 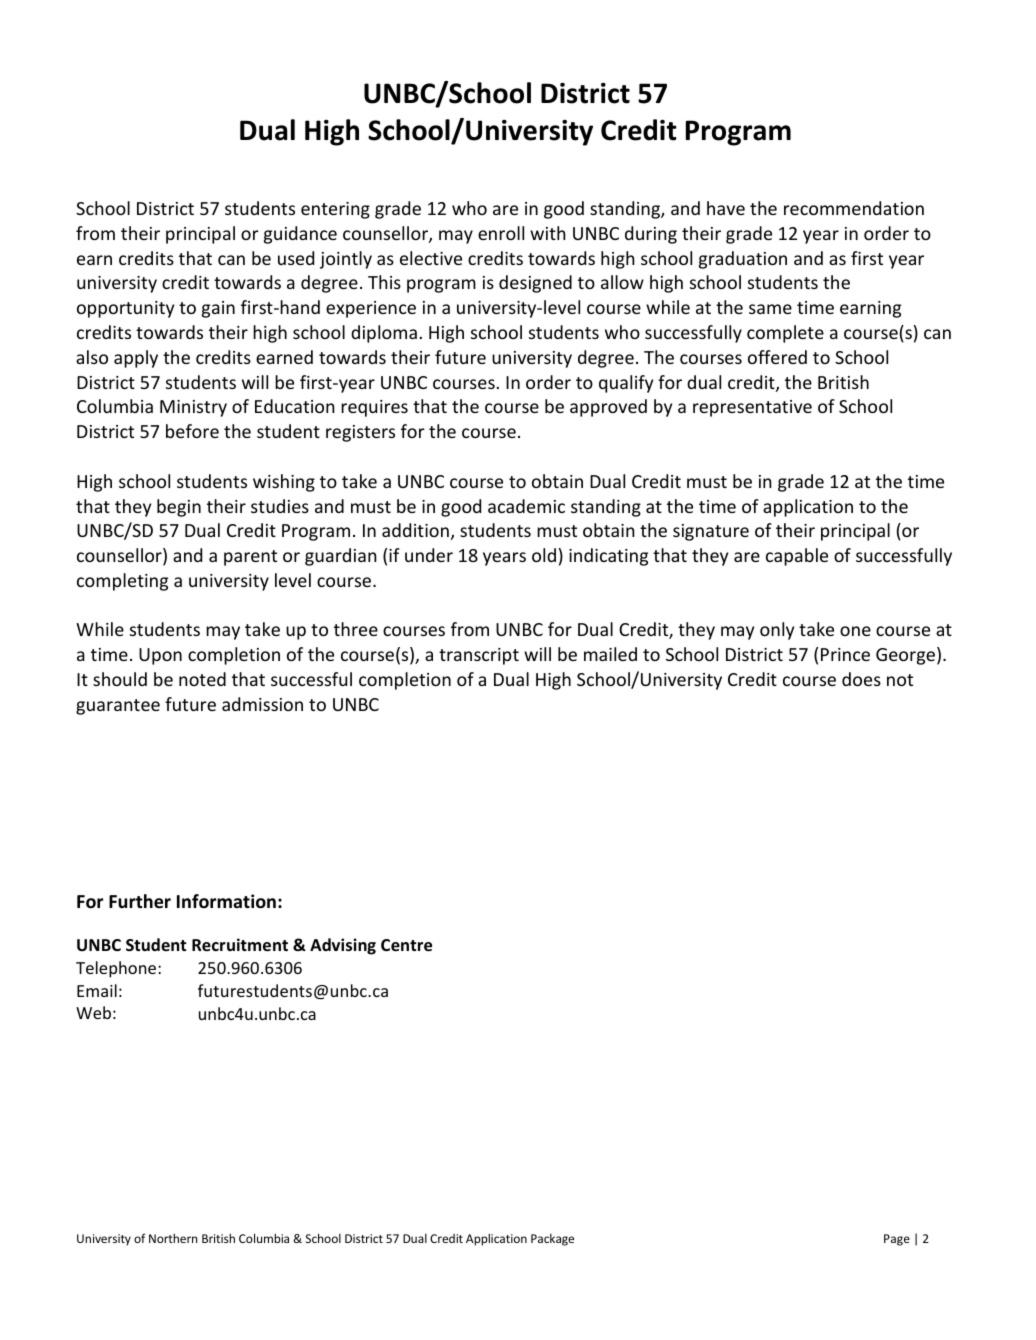 What do you see at coordinates (861, 679) in the page?
I see `does` at bounding box center [861, 679].
